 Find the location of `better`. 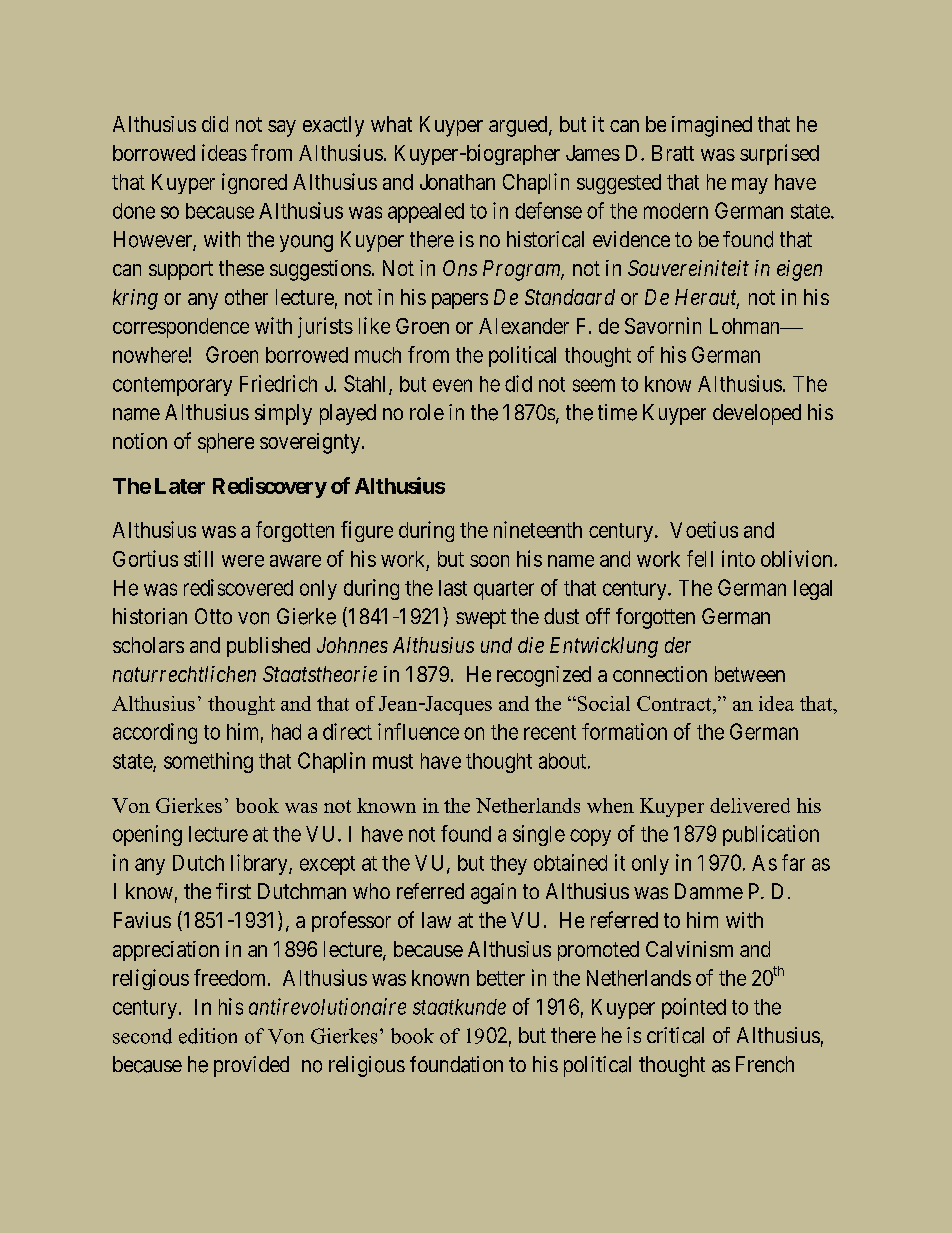

better is located at coordinates (501, 978).
